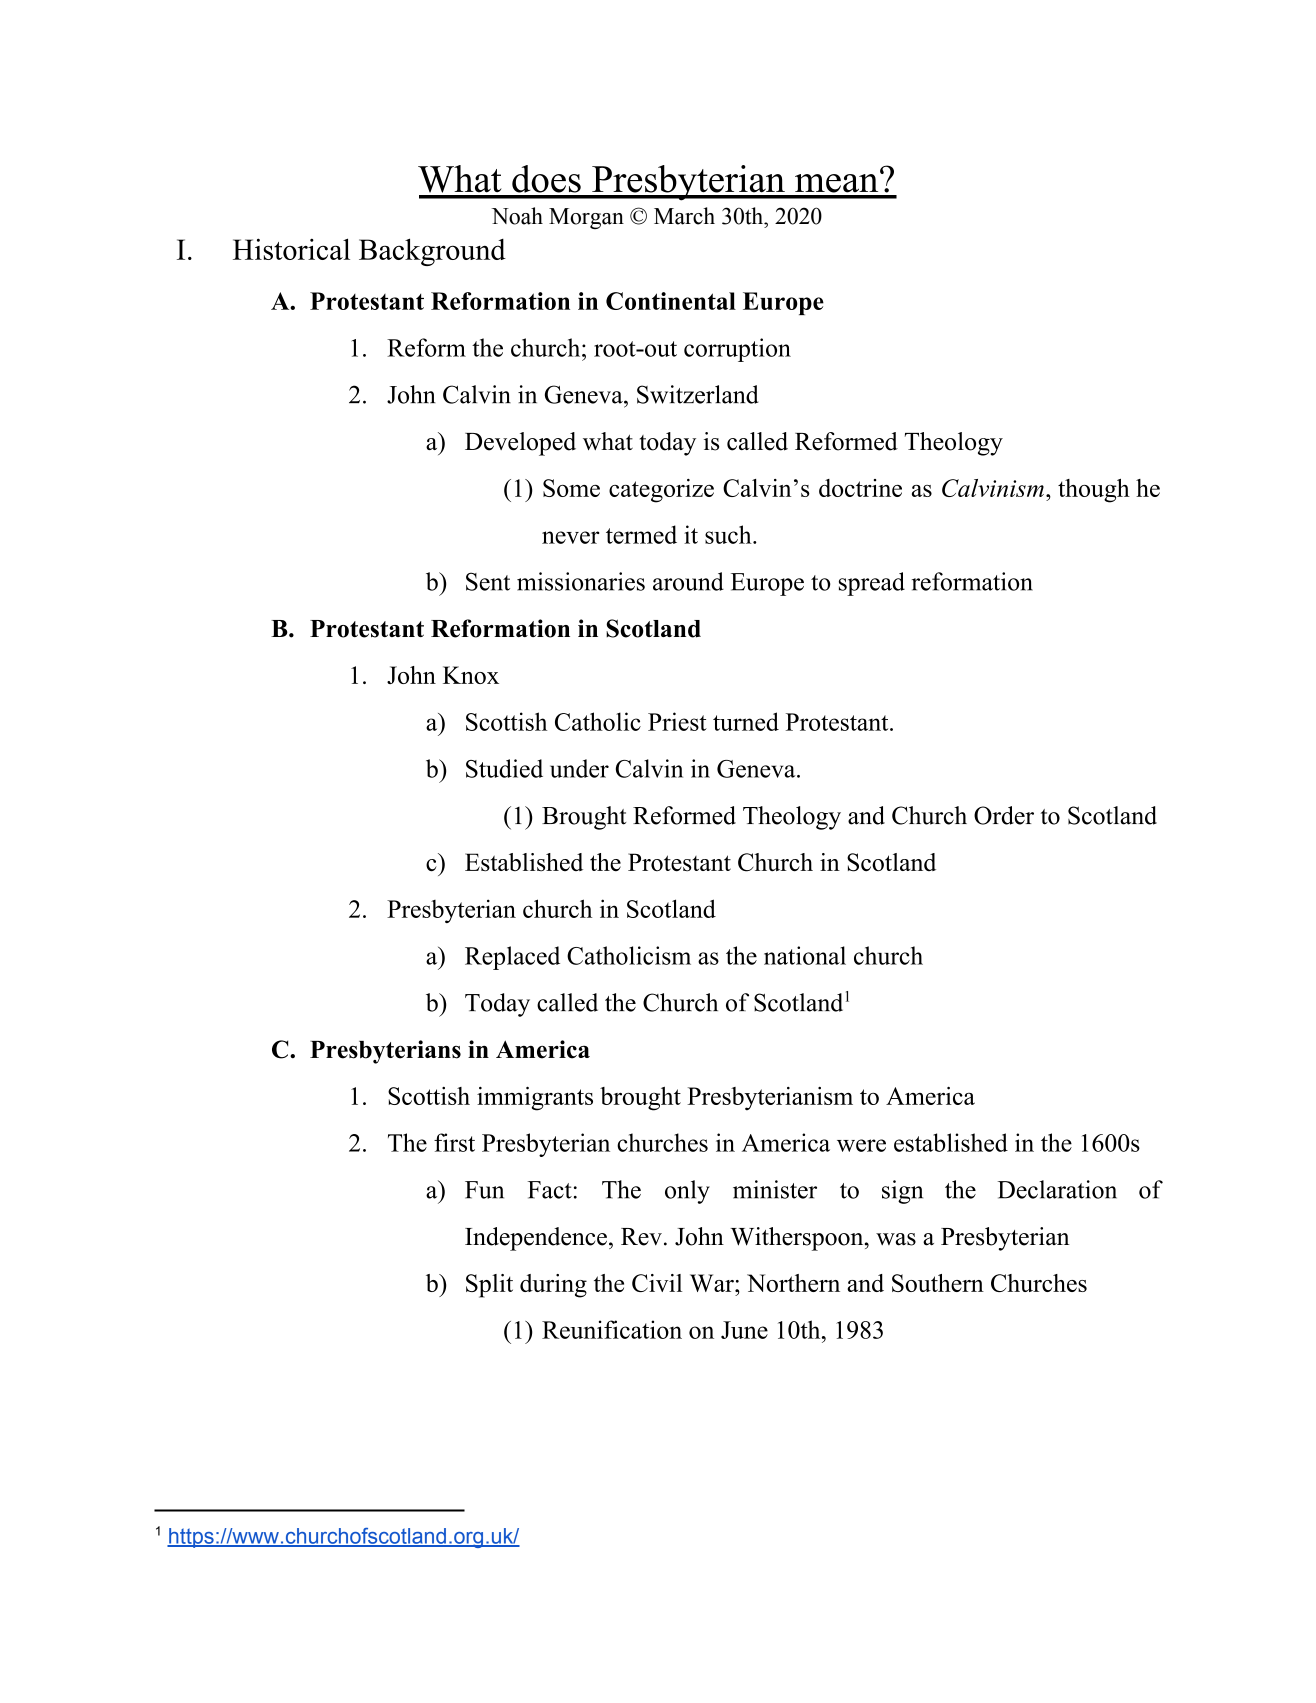 This image has height=1703, width=1316. What do you see at coordinates (861, 1145) in the image?
I see `were` at bounding box center [861, 1145].
